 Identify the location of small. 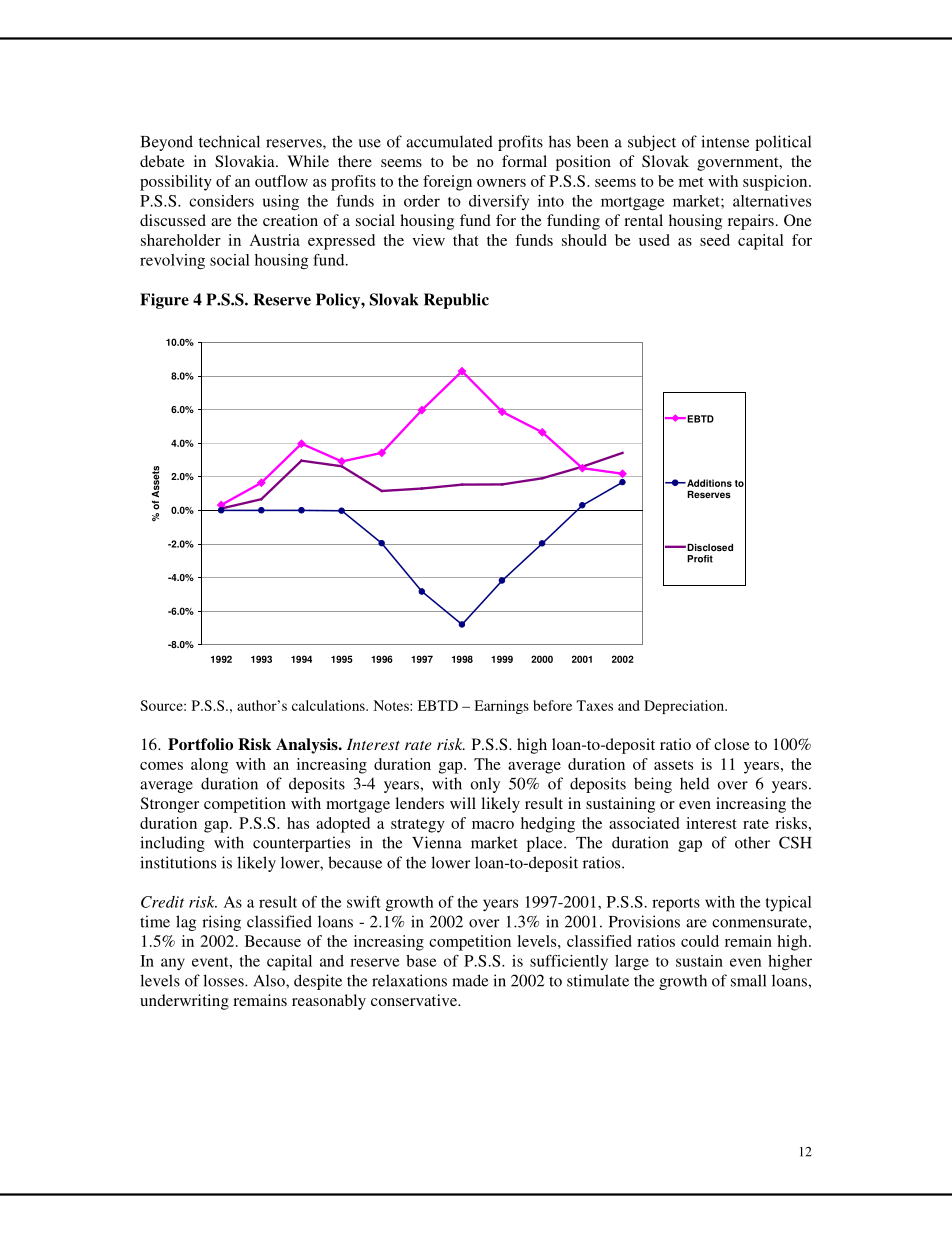
(748, 980).
